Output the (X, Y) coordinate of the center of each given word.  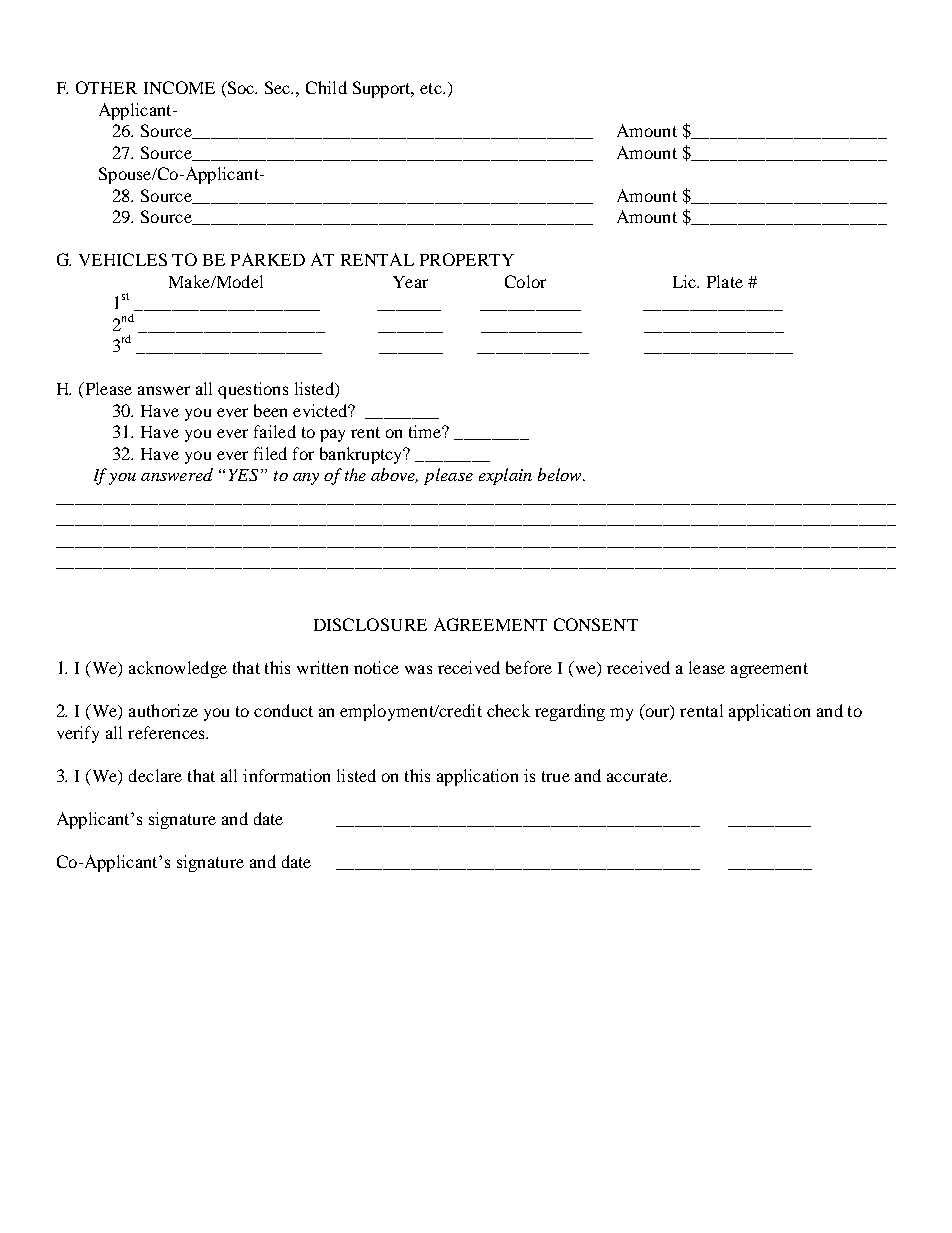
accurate (638, 776)
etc (432, 88)
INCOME (179, 87)
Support (383, 89)
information (286, 775)
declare (155, 775)
